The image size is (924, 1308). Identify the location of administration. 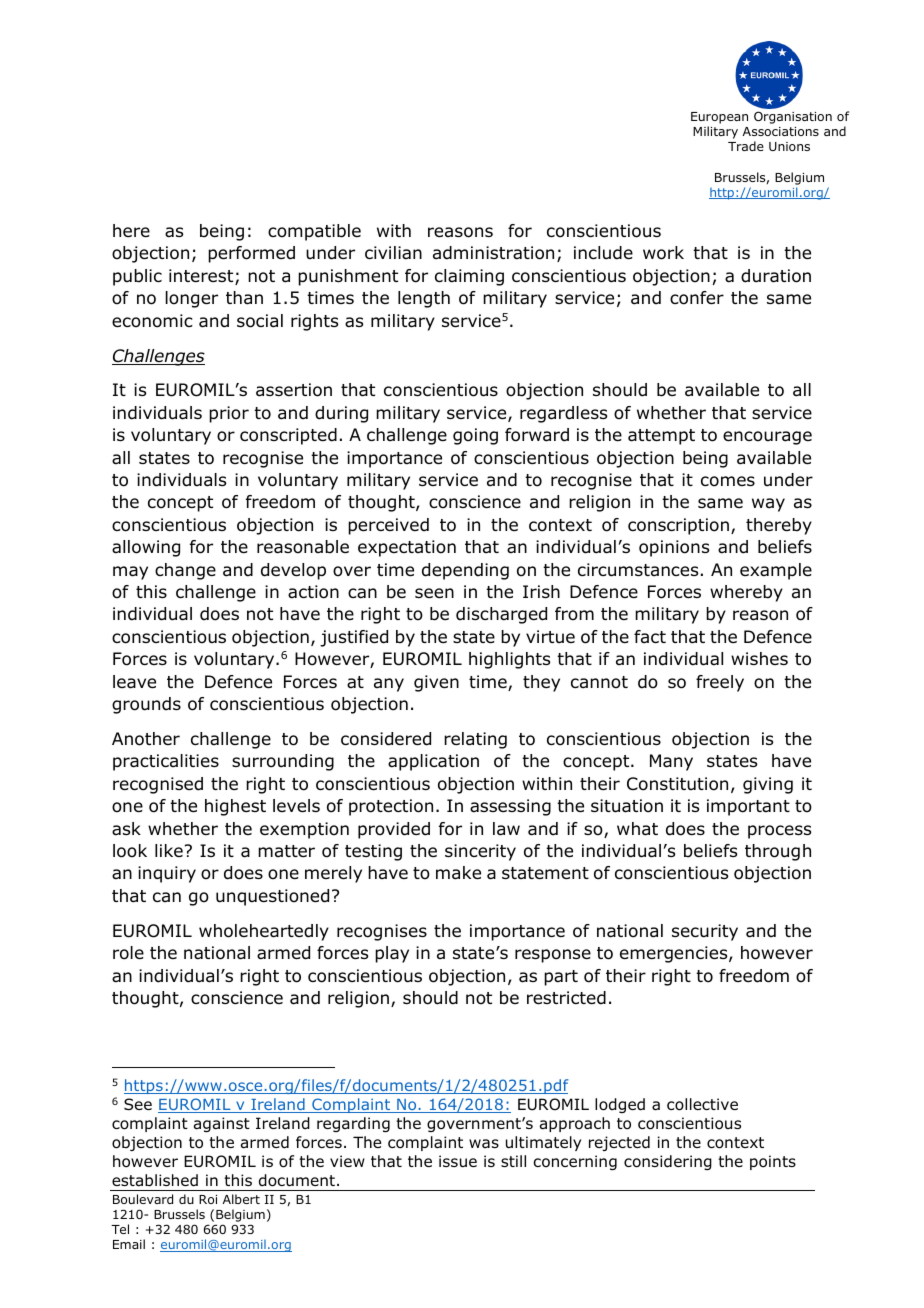
(493, 253).
